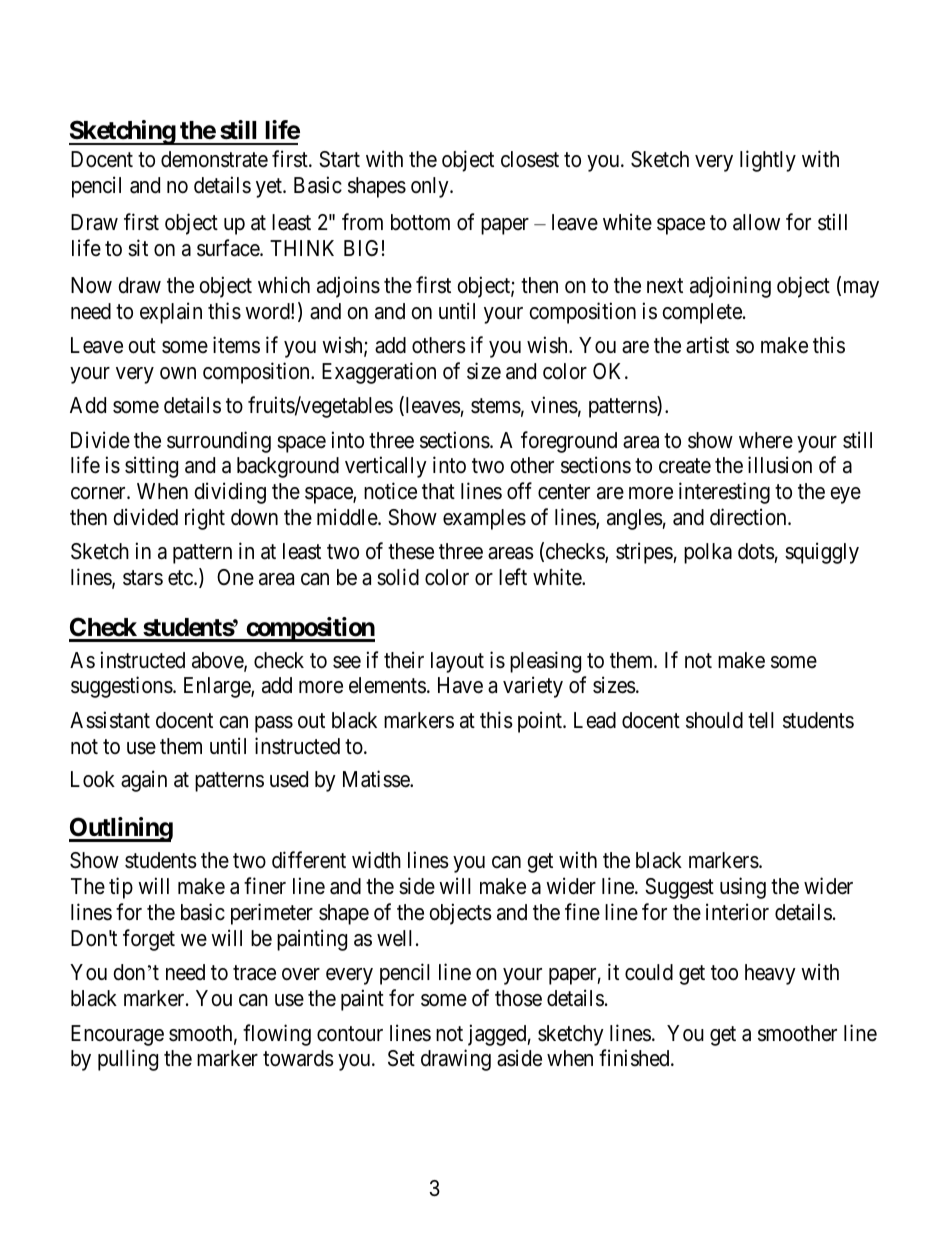  Describe the element at coordinates (151, 467) in the page. I see `sitting` at that location.
